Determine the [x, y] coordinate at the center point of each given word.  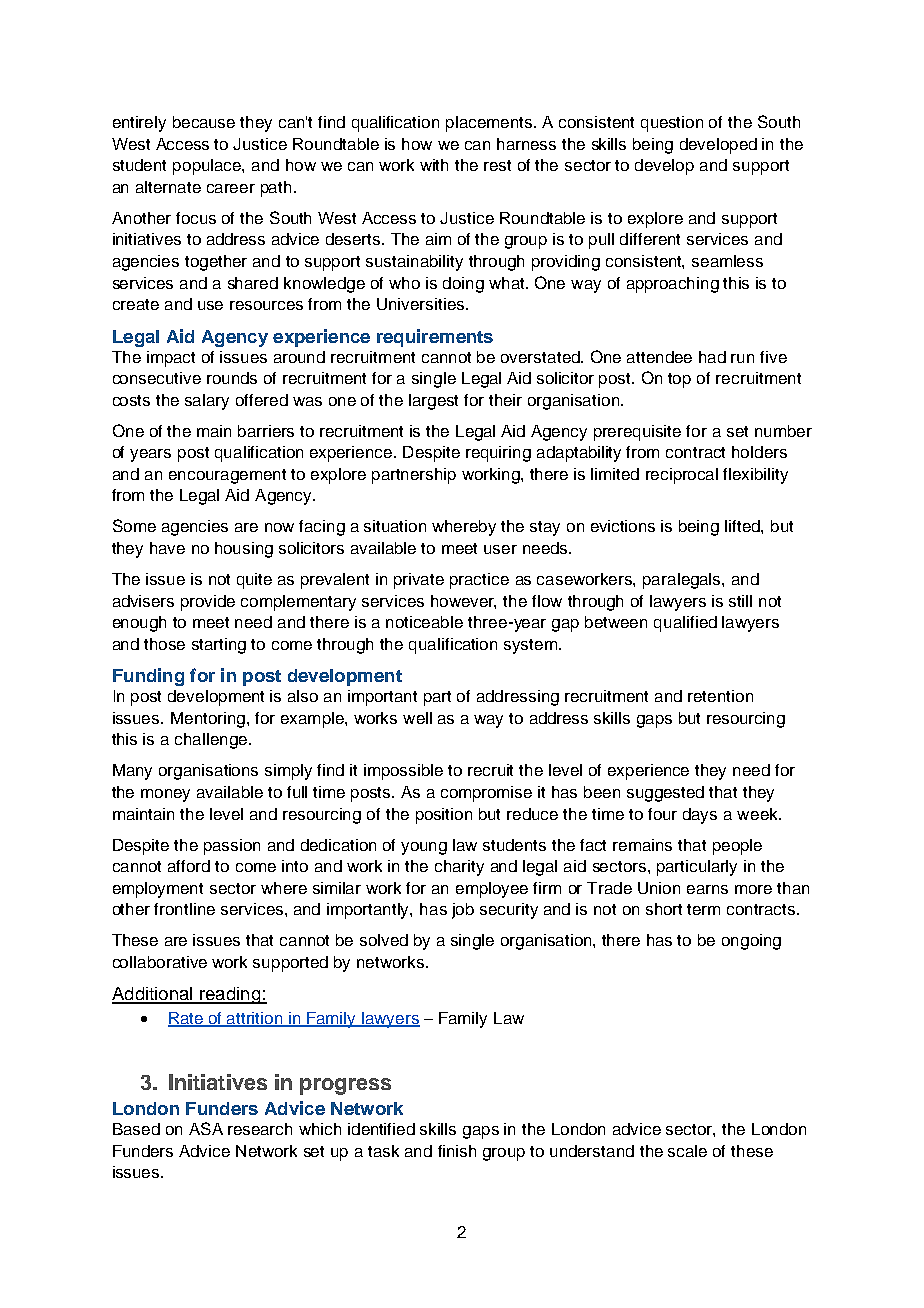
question [672, 124]
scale [687, 1151]
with [434, 165]
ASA [206, 1128]
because [204, 122]
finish [457, 1151]
